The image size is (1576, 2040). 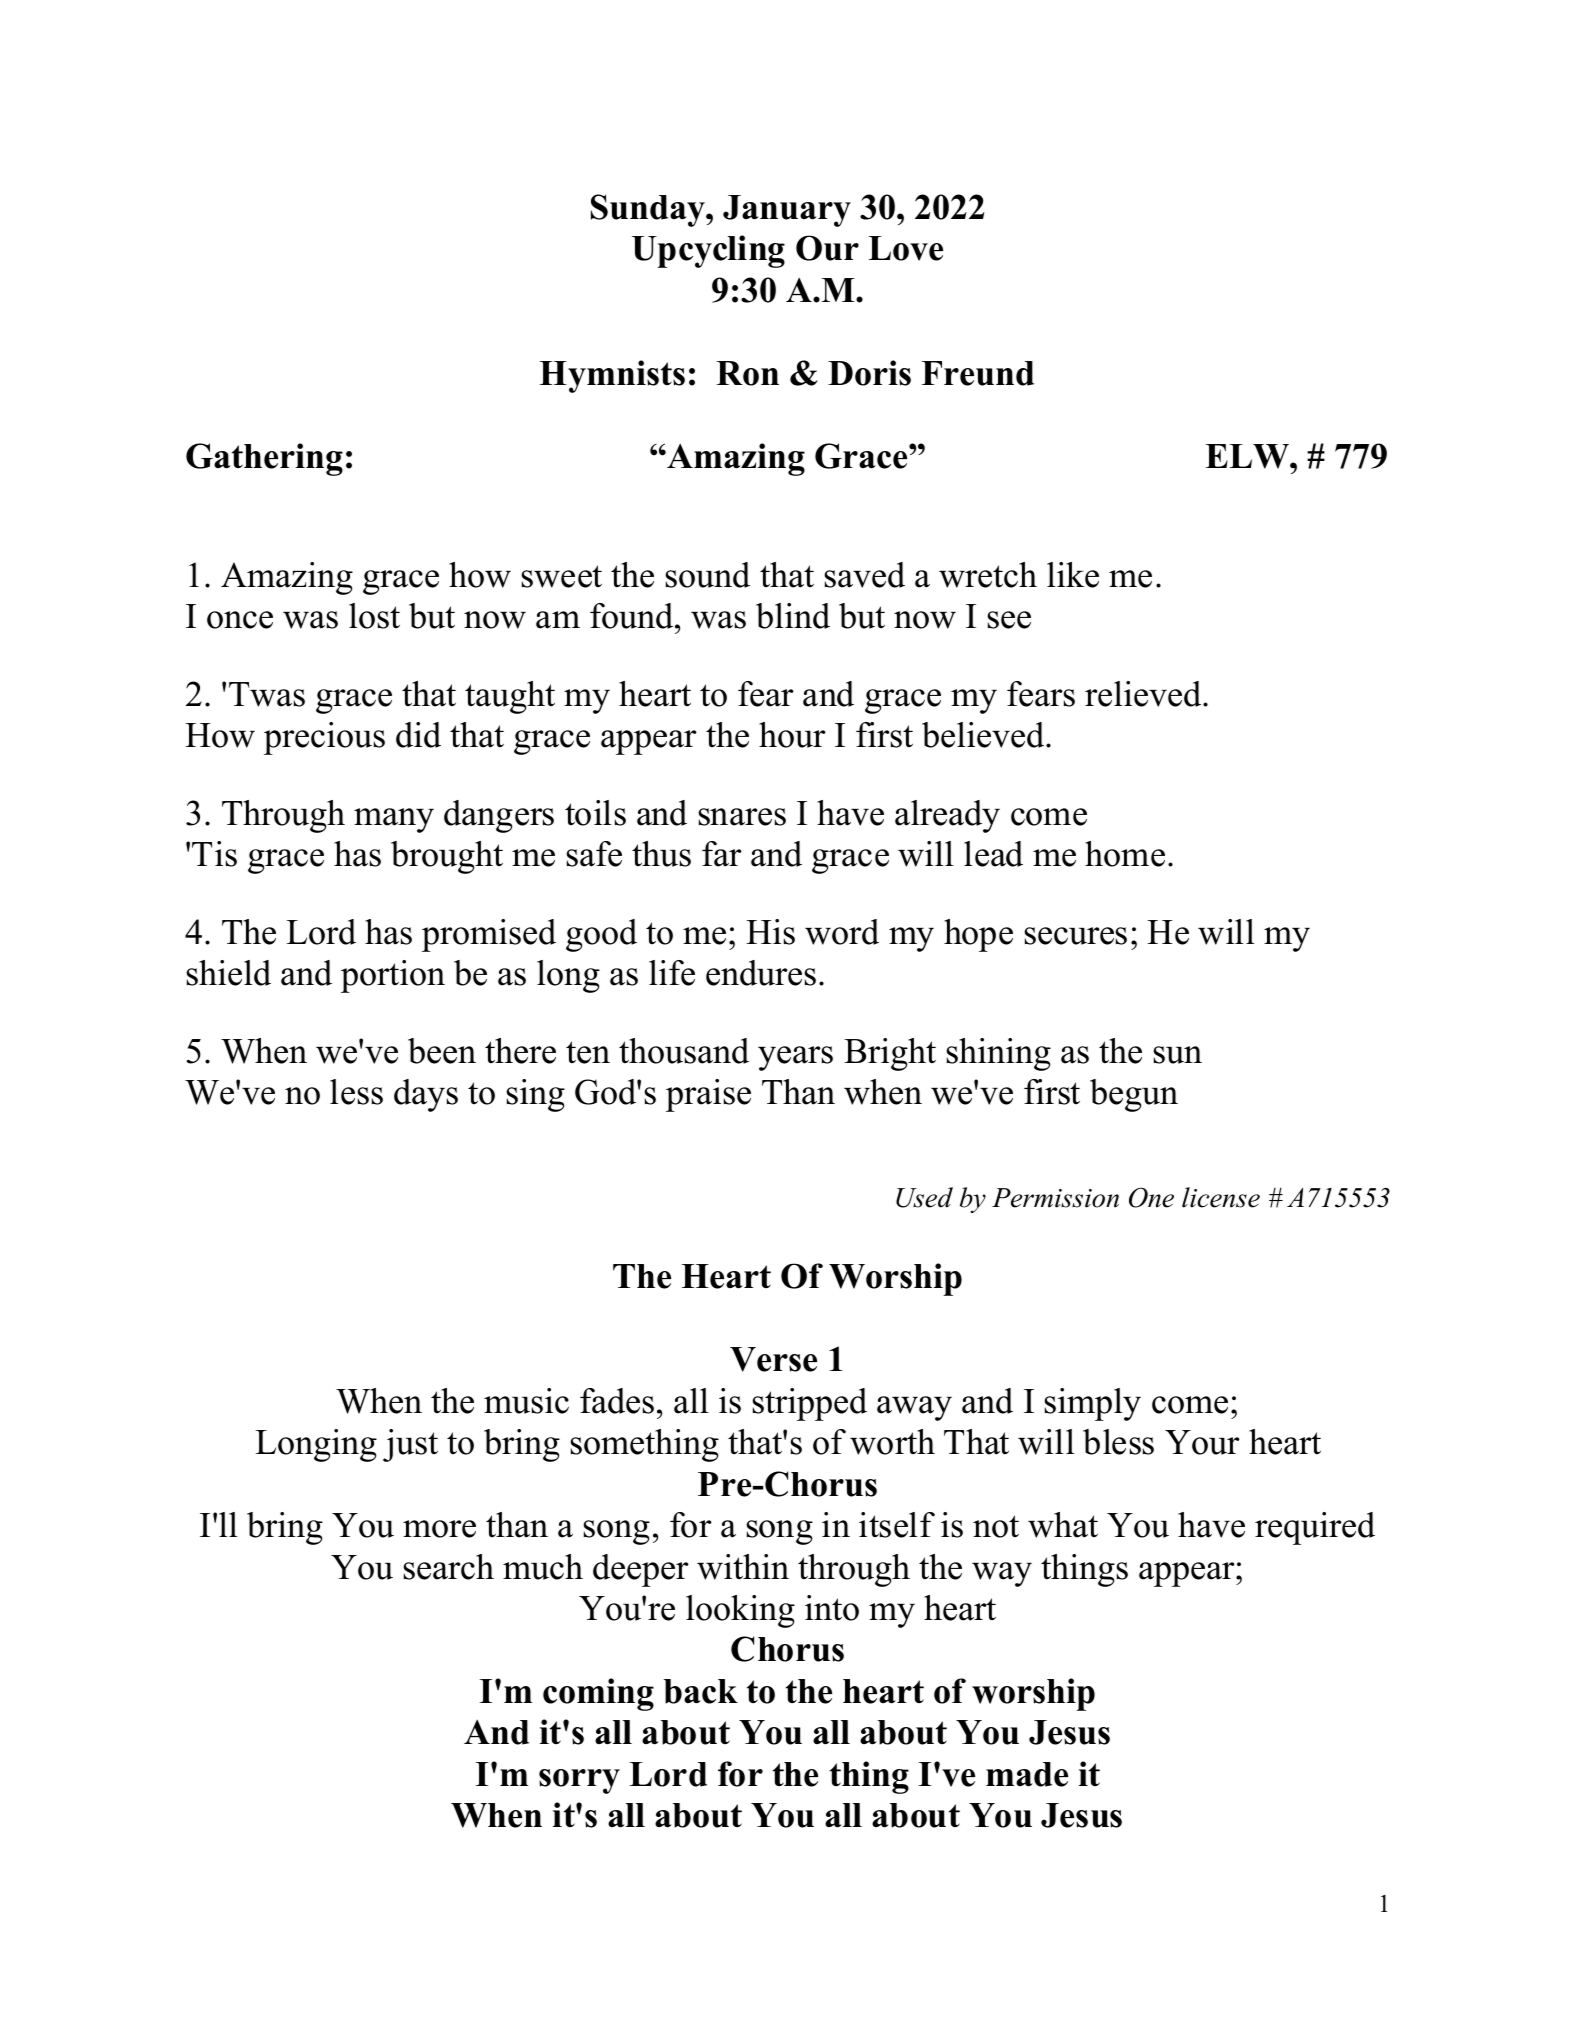 I want to click on Upcycling, so click(x=708, y=251).
